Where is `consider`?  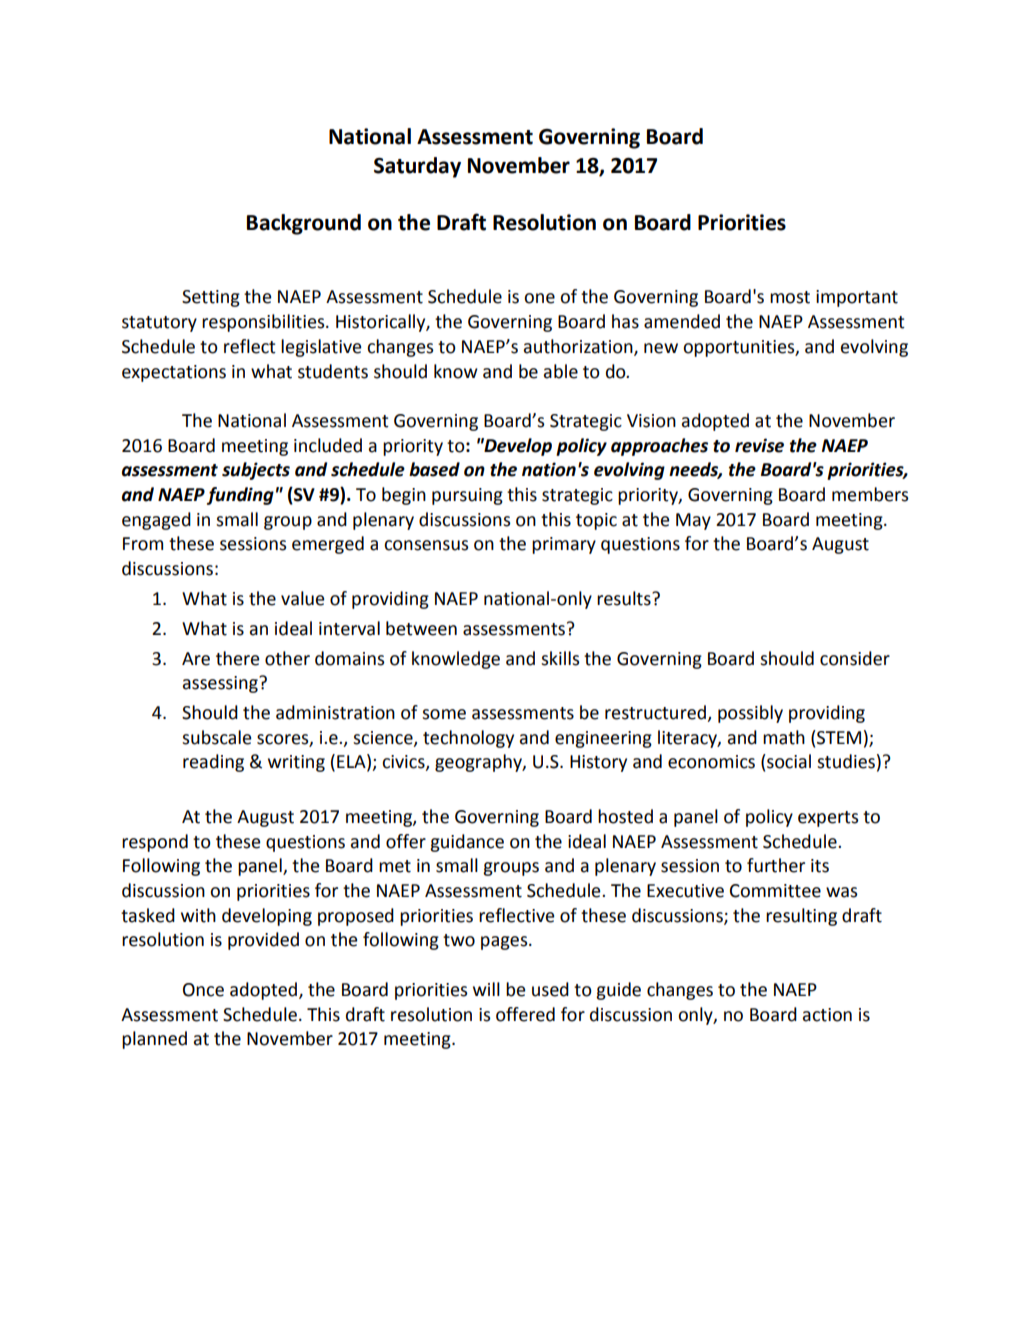
consider is located at coordinates (855, 658).
